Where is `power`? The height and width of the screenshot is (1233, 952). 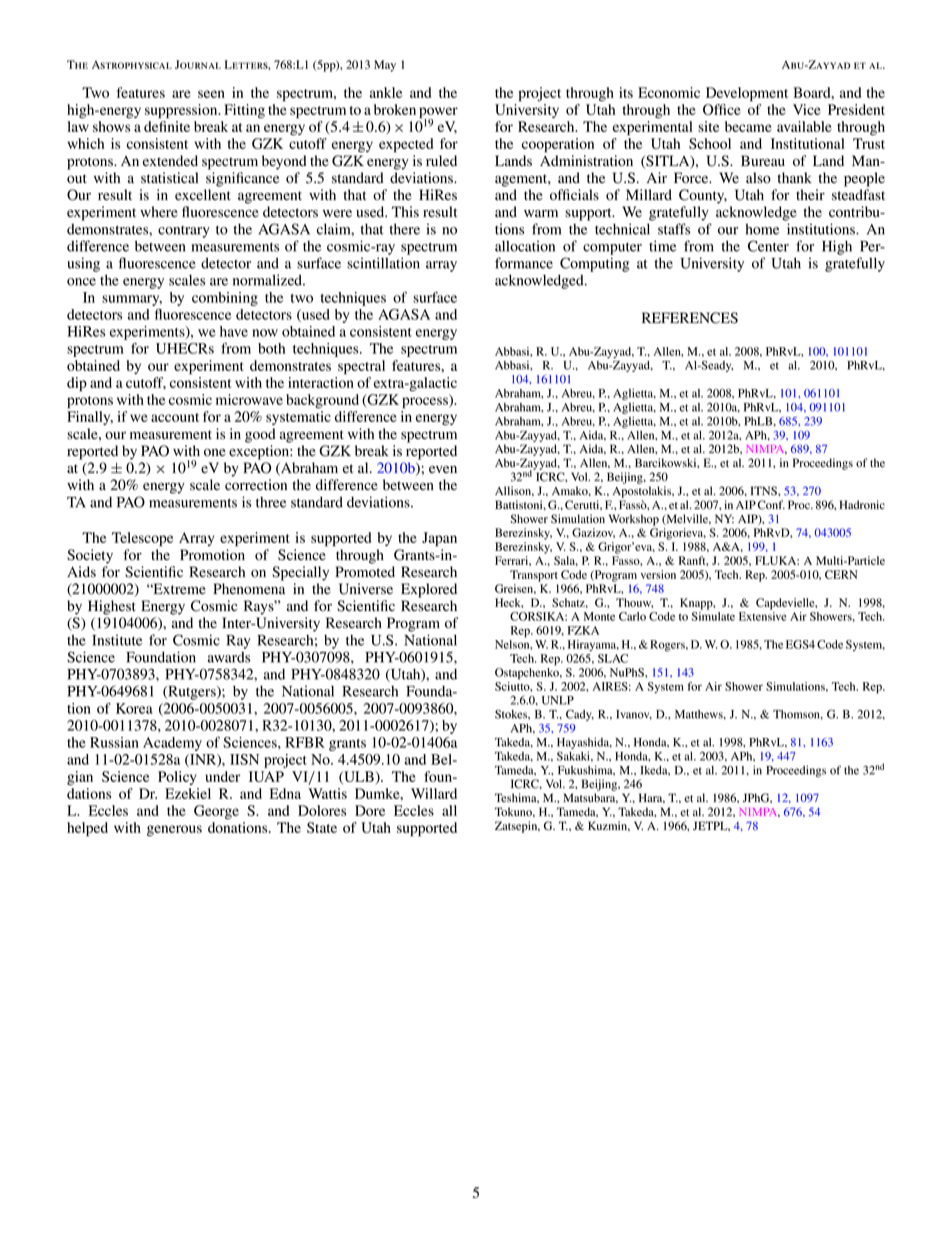 power is located at coordinates (438, 114).
